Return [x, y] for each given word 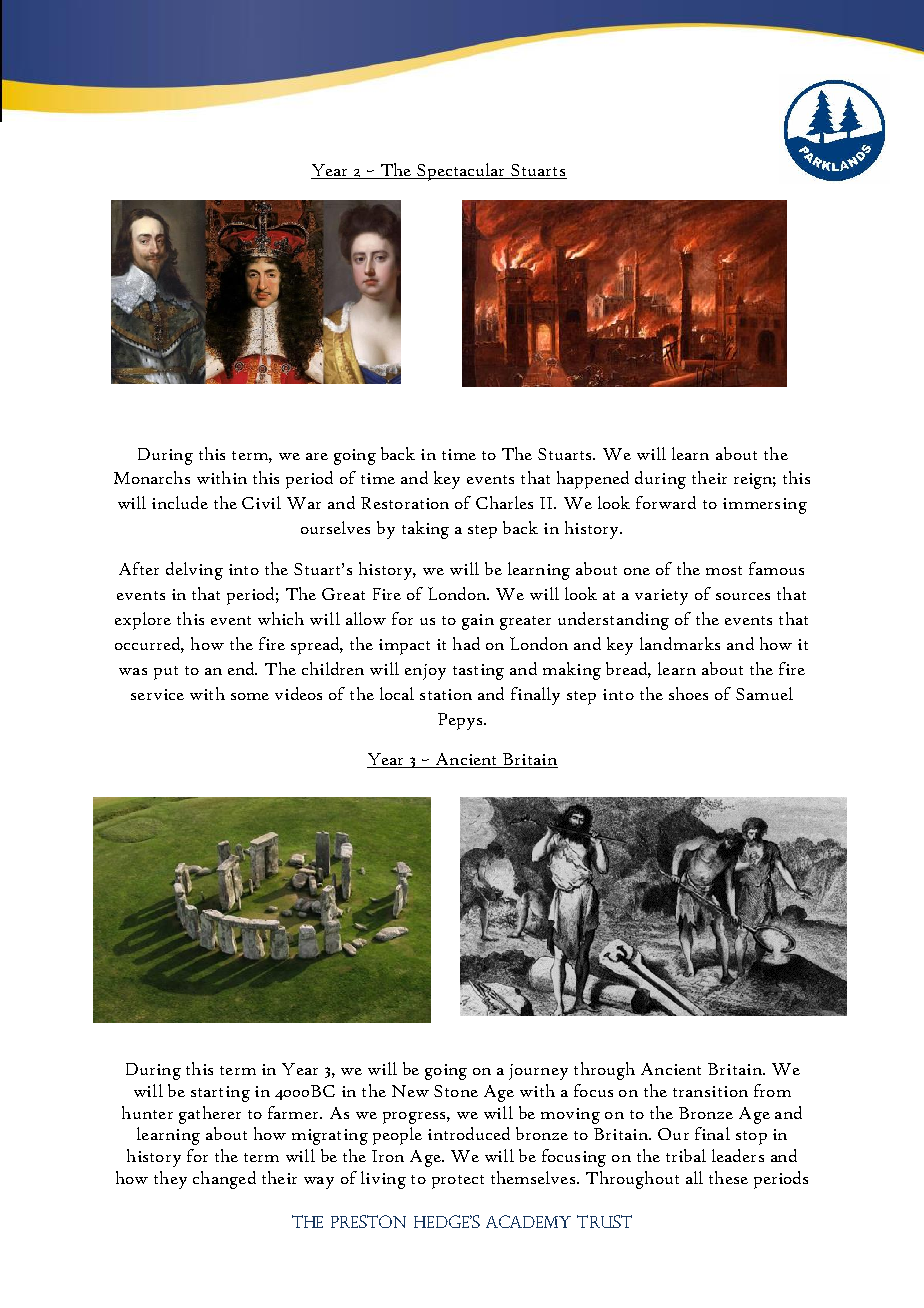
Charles [504, 502]
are [317, 456]
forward [666, 502]
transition [710, 1091]
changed [224, 1180]
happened [593, 480]
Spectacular [461, 172]
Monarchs [152, 477]
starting [220, 1094]
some [250, 696]
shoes [688, 693]
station [446, 694]
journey [538, 1072]
